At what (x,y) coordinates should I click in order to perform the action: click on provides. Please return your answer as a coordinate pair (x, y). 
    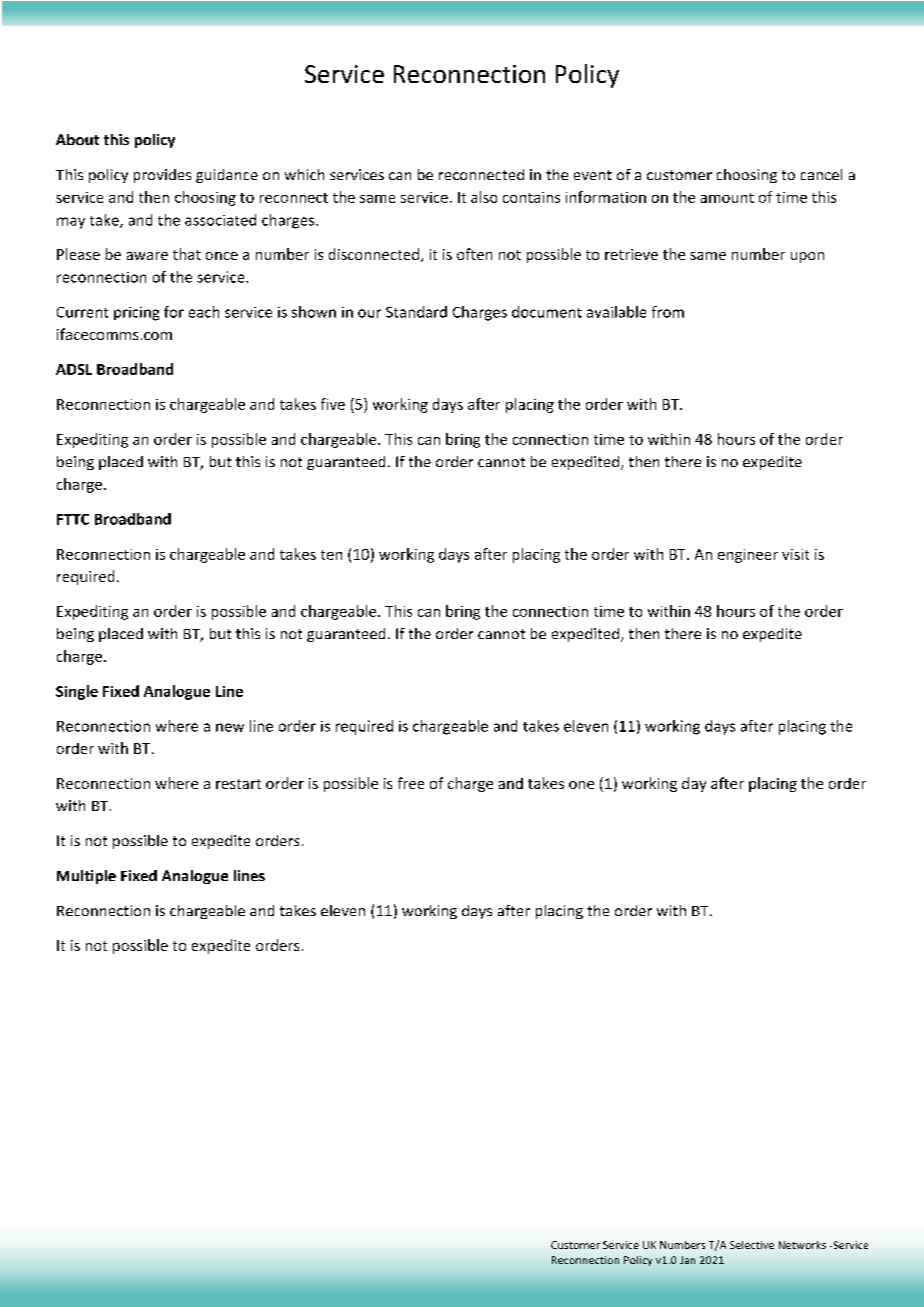
    Looking at the image, I should click on (162, 176).
